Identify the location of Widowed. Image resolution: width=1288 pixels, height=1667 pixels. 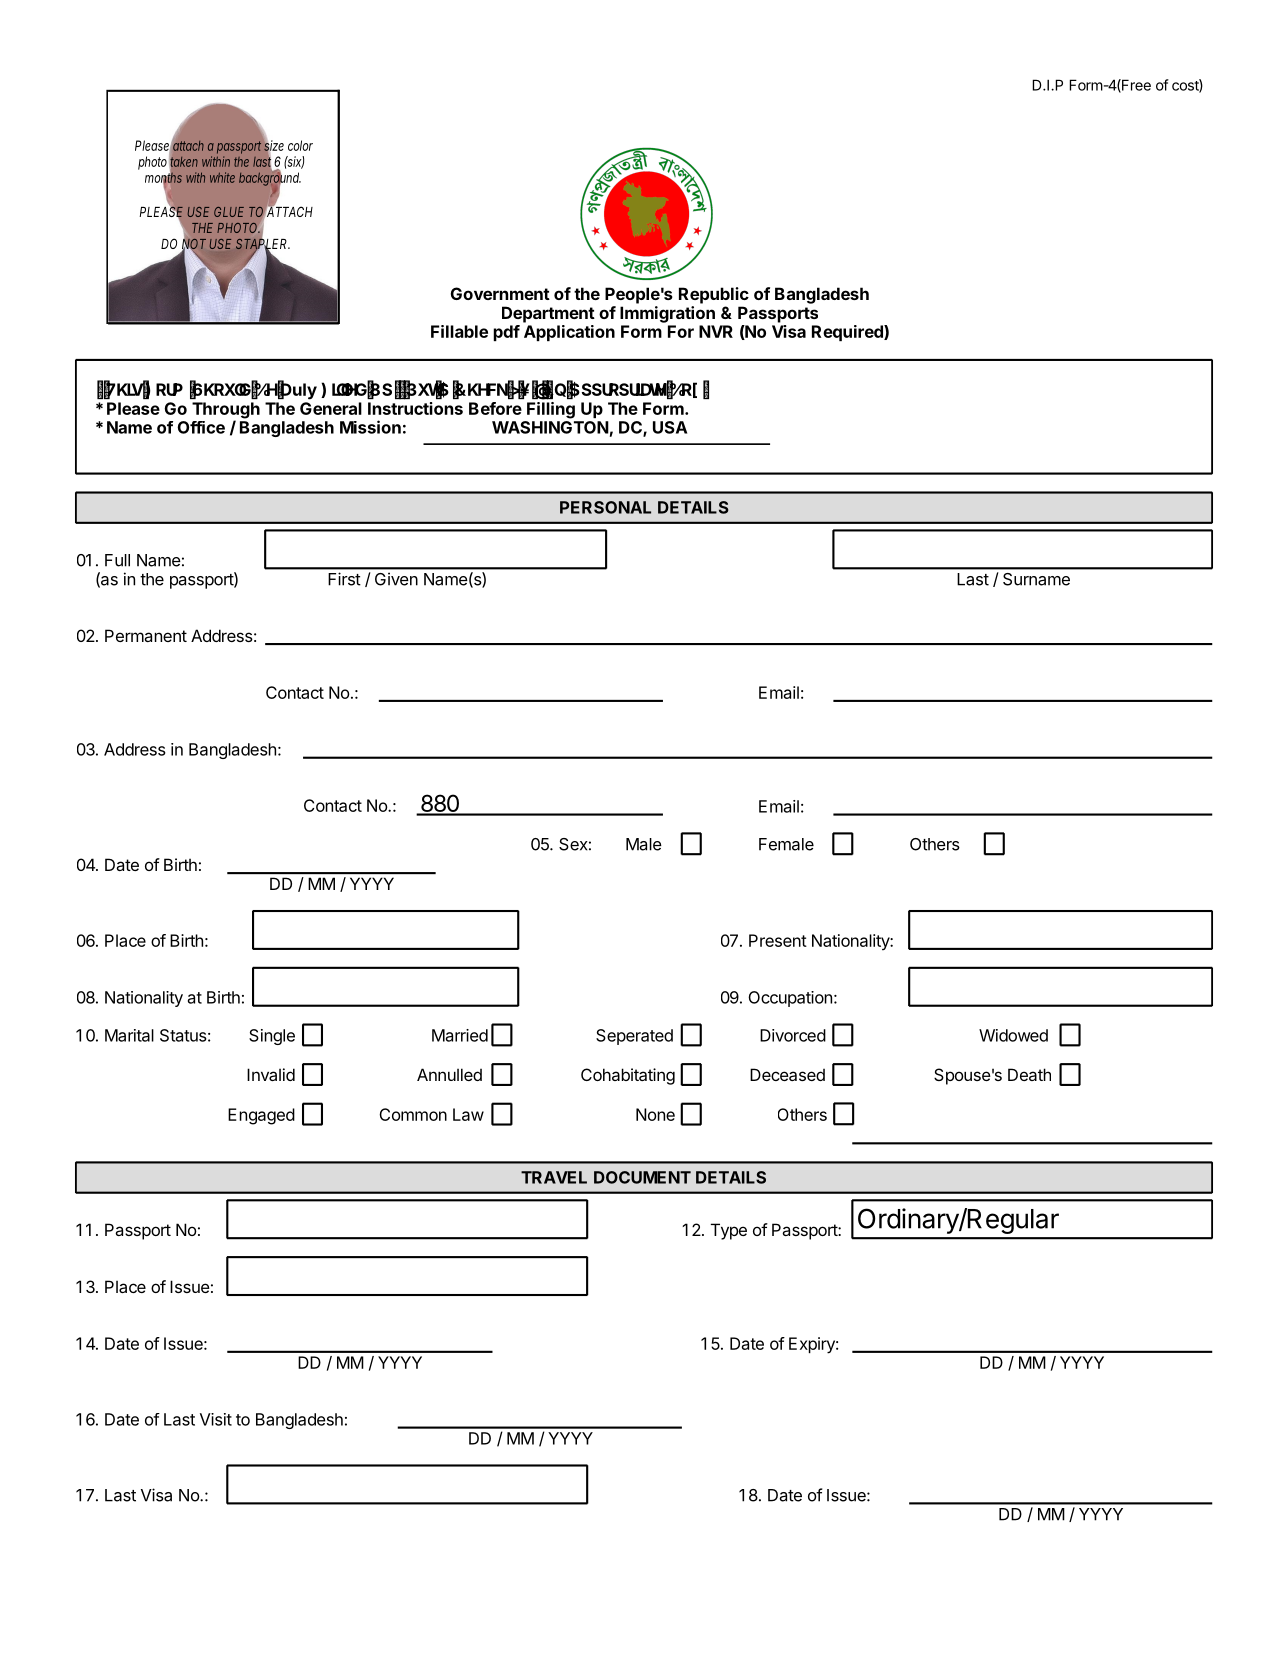
(1013, 1035).
